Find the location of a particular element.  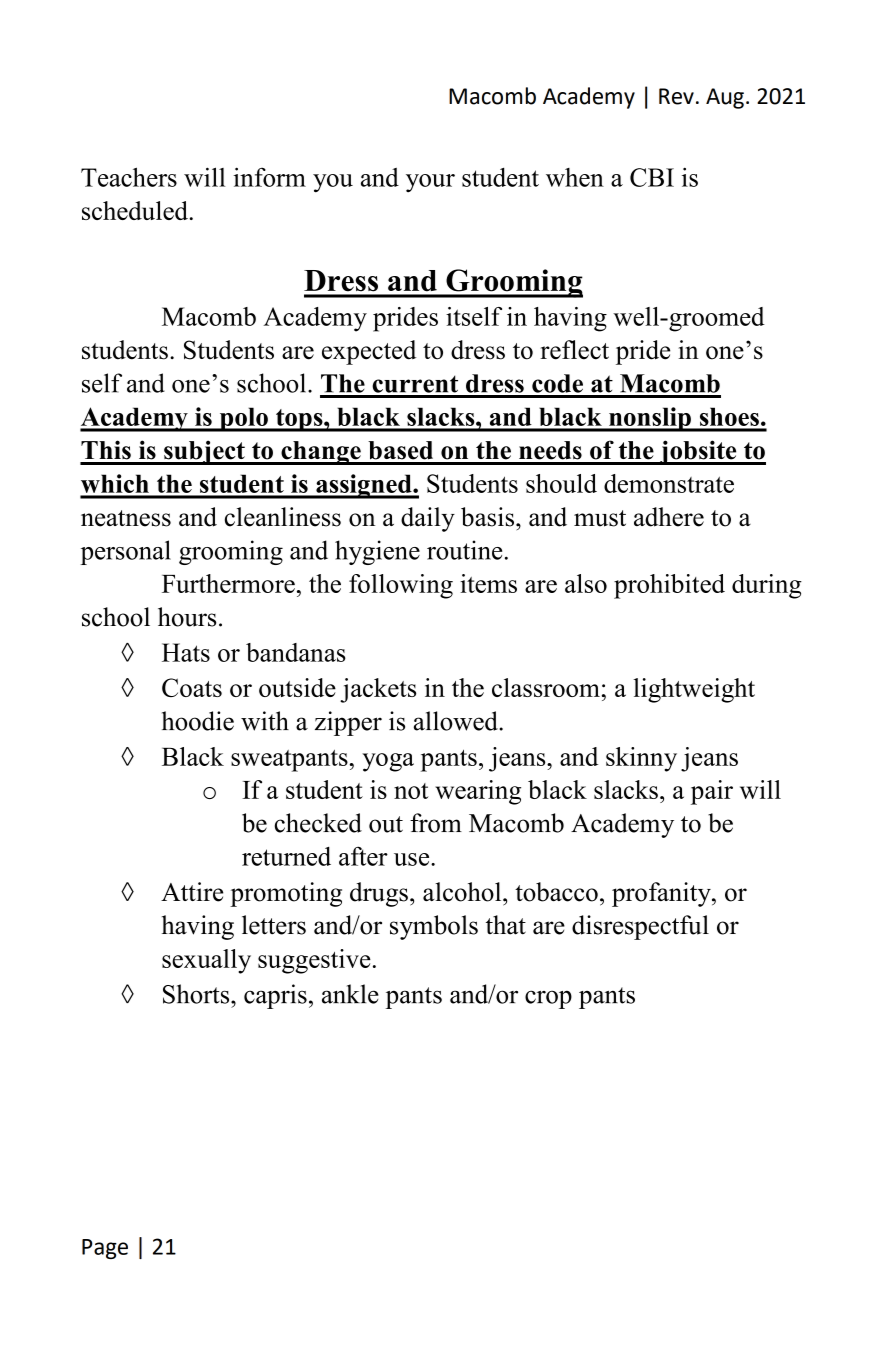

ankle is located at coordinates (350, 994).
